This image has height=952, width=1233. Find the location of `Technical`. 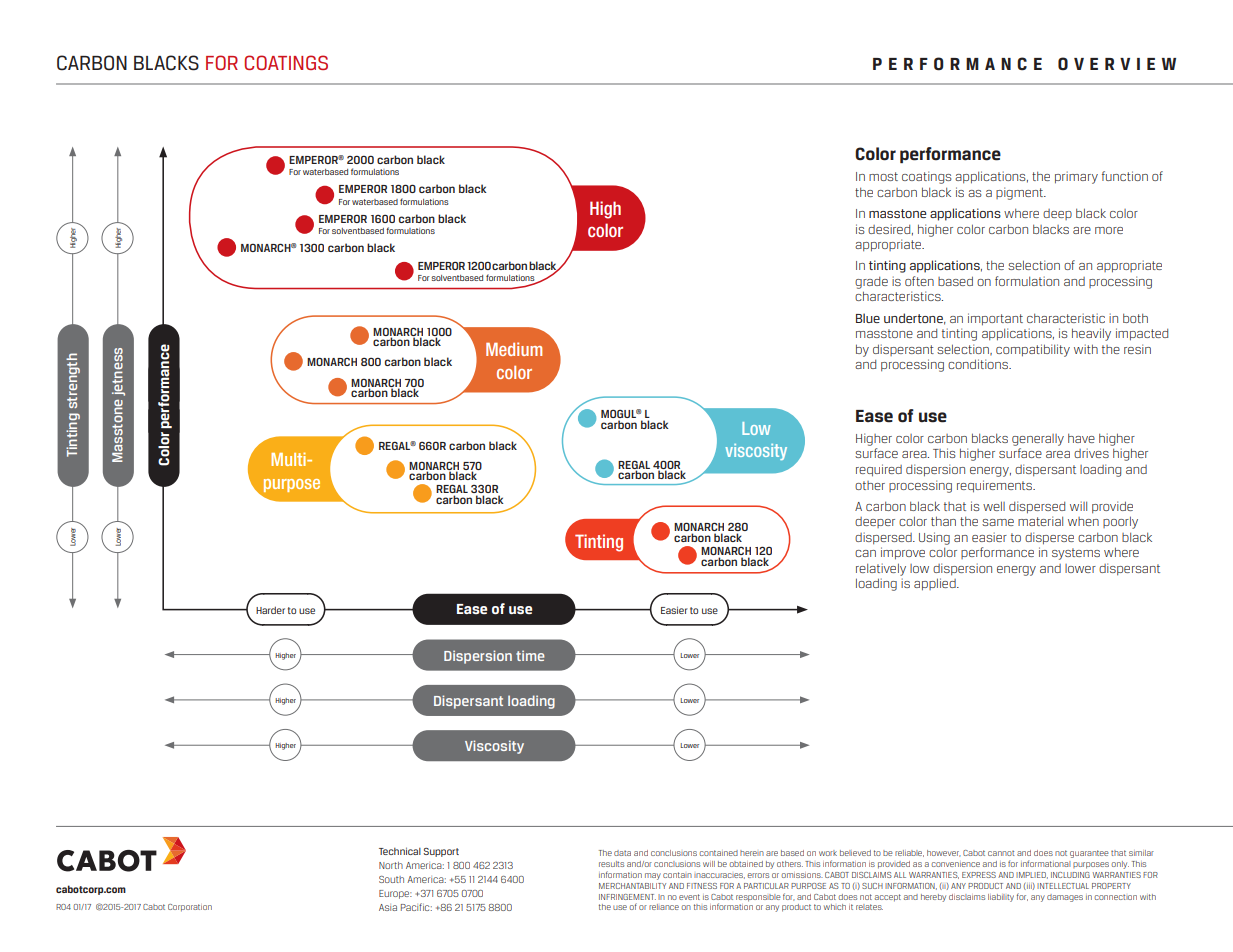

Technical is located at coordinates (400, 851).
